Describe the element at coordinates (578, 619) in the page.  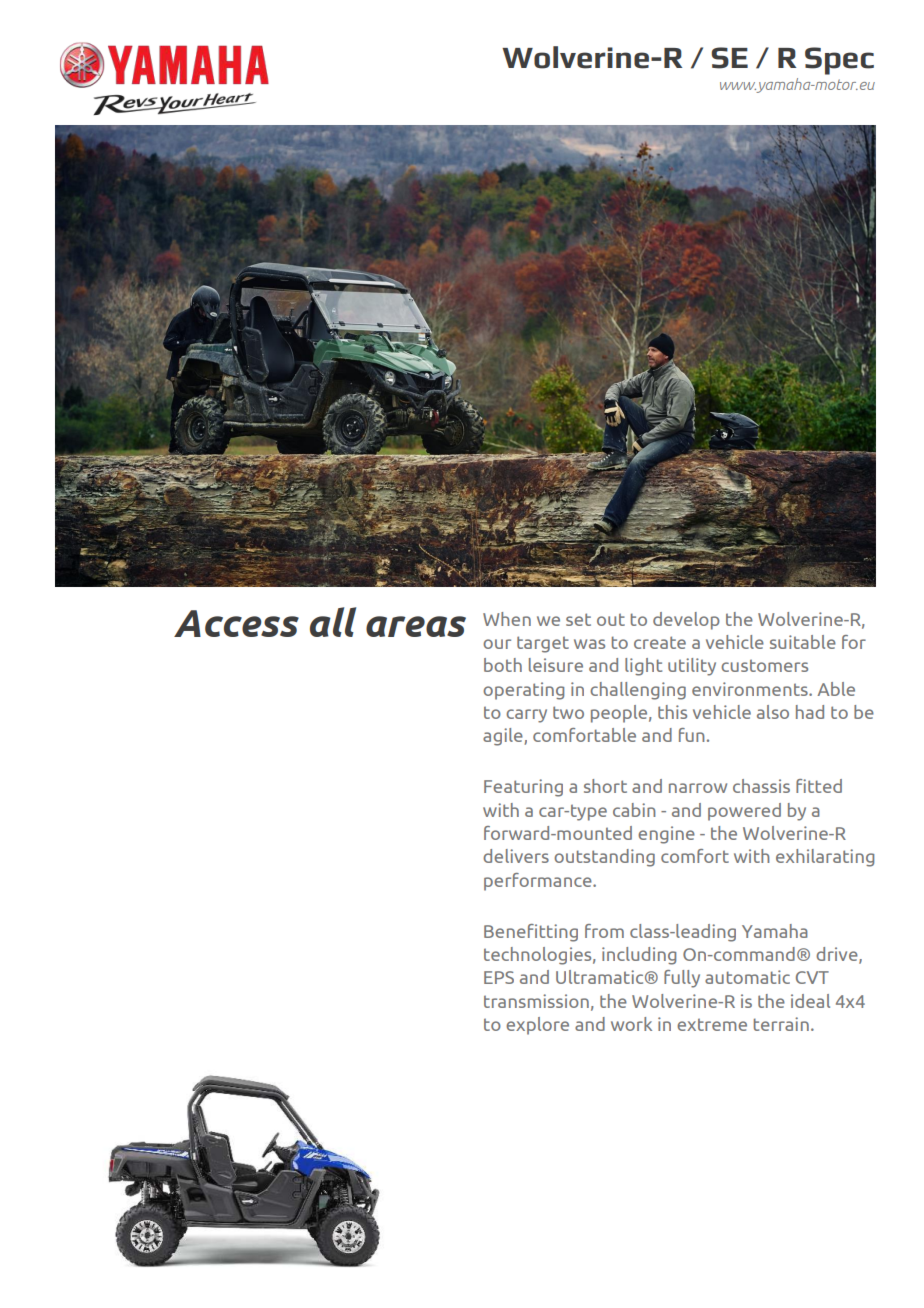
I see `set` at that location.
